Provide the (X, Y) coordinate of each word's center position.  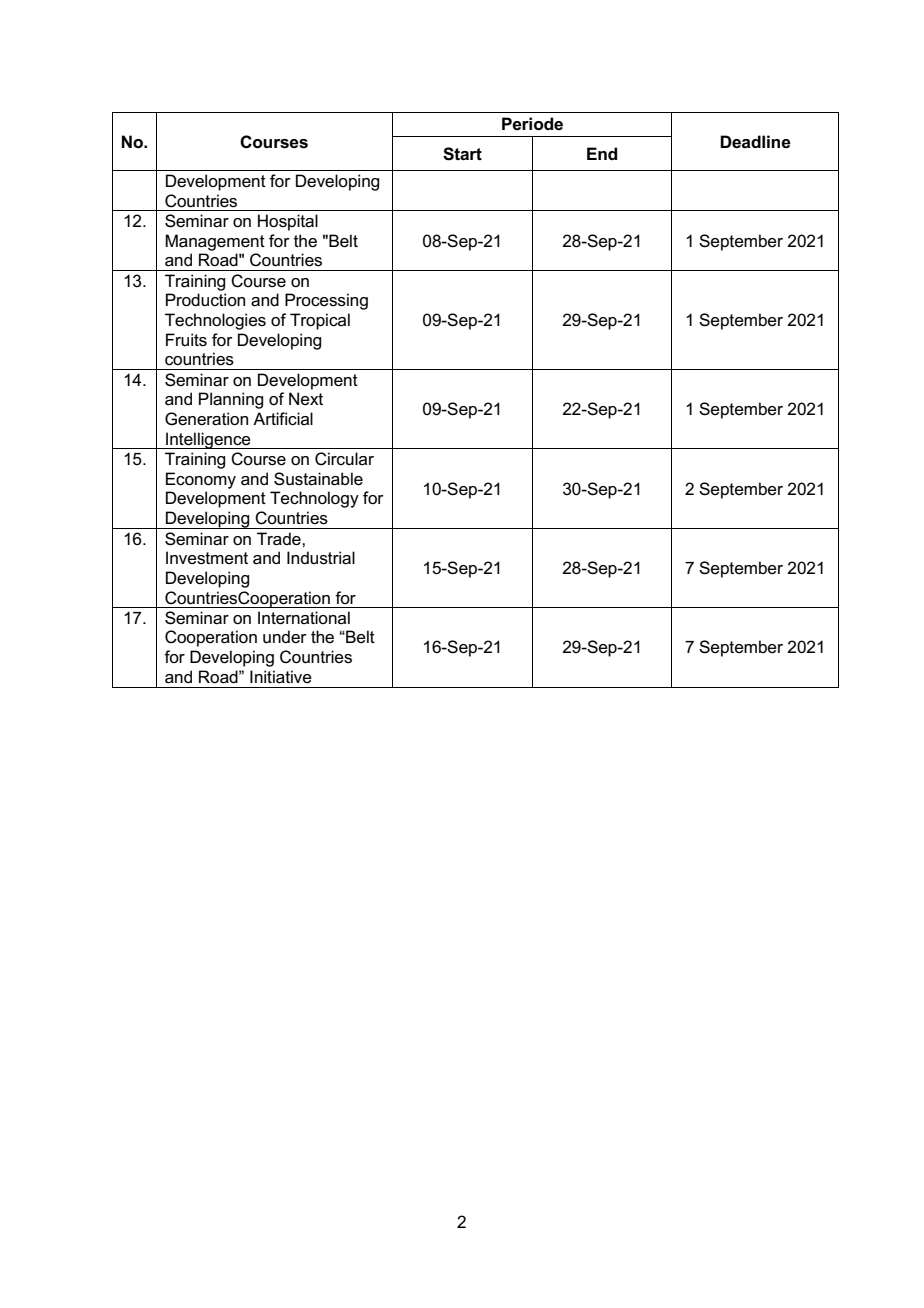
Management (215, 242)
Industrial (321, 558)
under (285, 637)
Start (462, 154)
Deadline (755, 142)
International (304, 618)
